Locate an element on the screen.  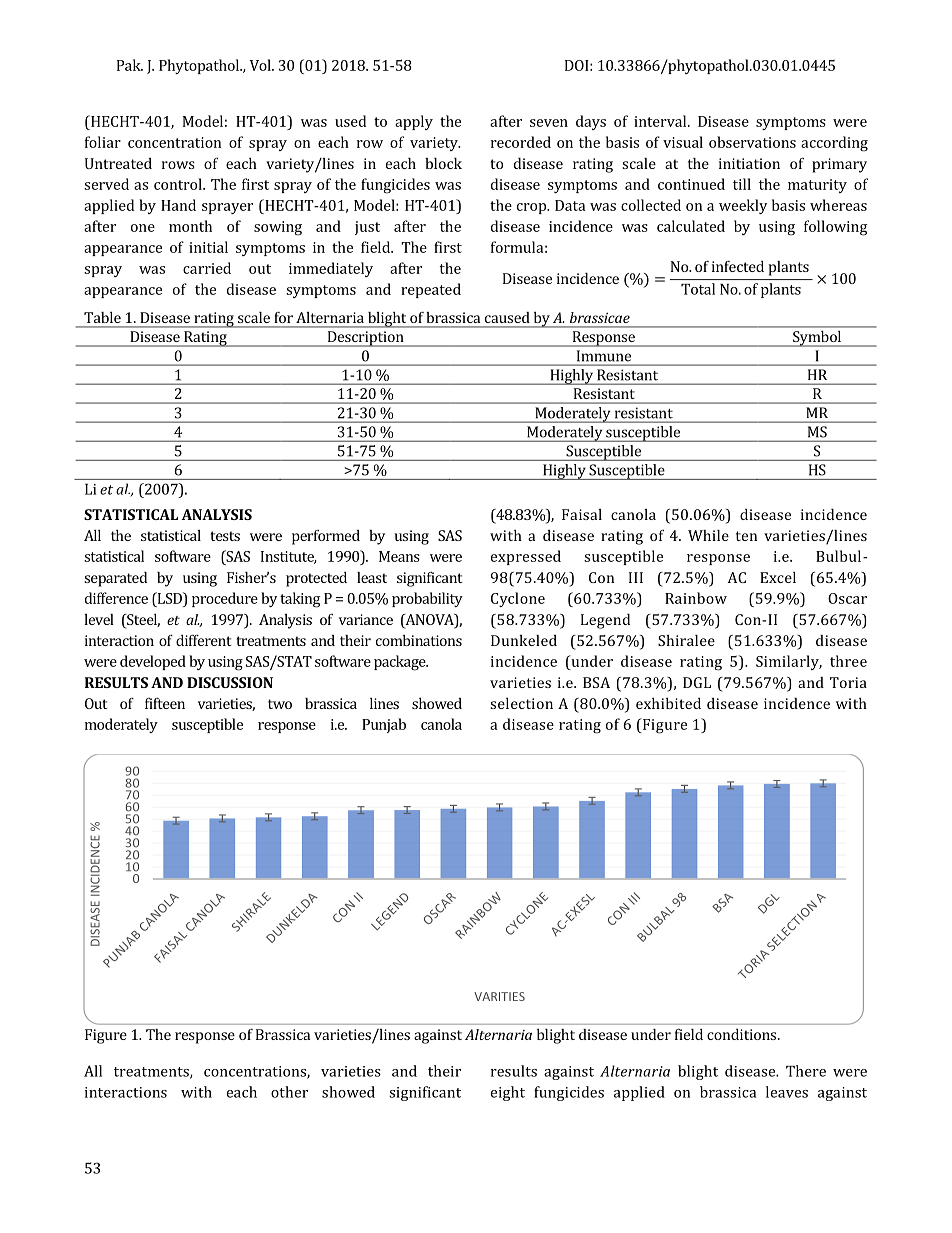
apply is located at coordinates (414, 122).
